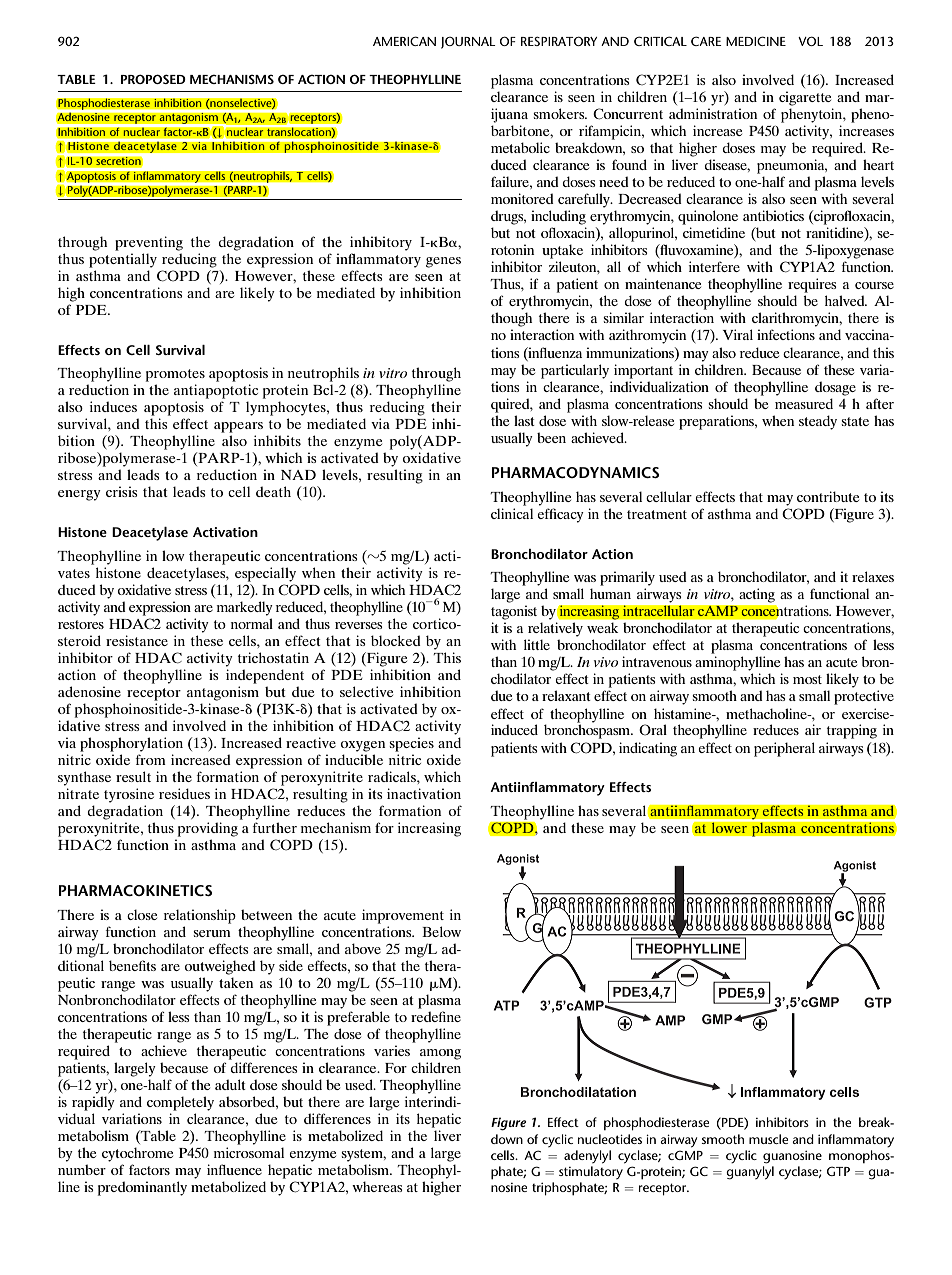 The image size is (952, 1275). I want to click on little, so click(537, 644).
